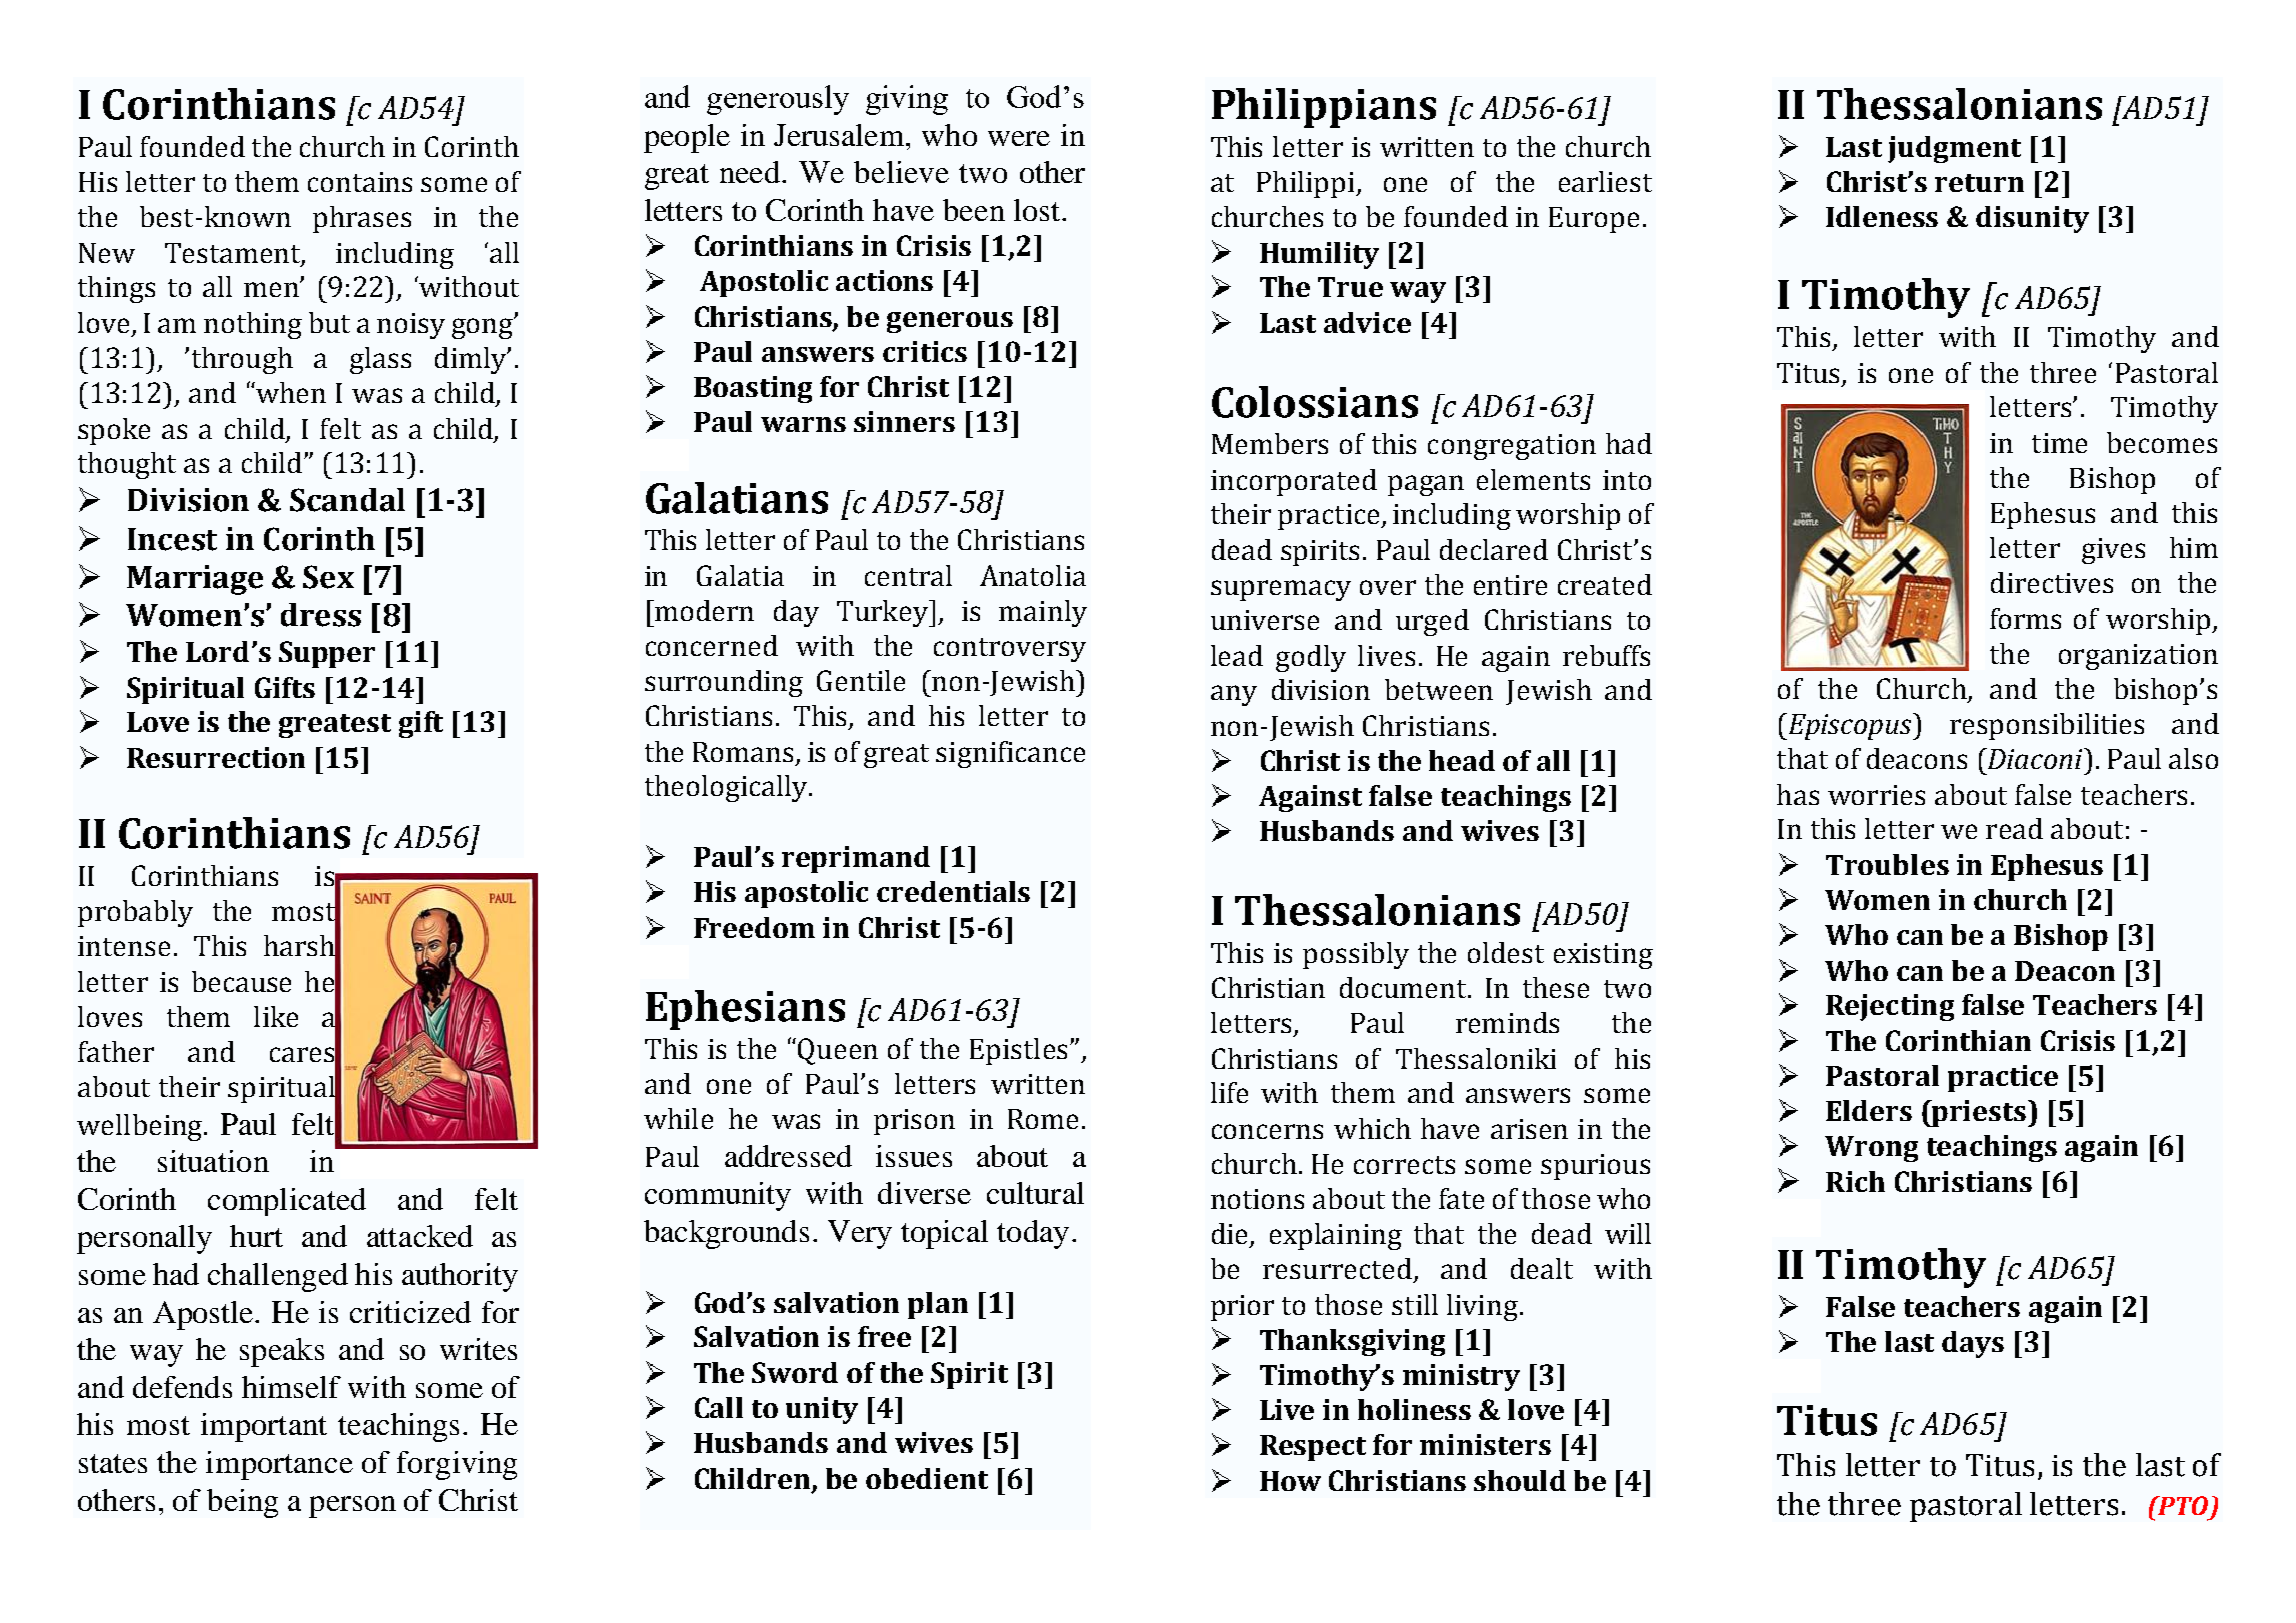  Describe the element at coordinates (279, 1465) in the page. I see `importance` at that location.
